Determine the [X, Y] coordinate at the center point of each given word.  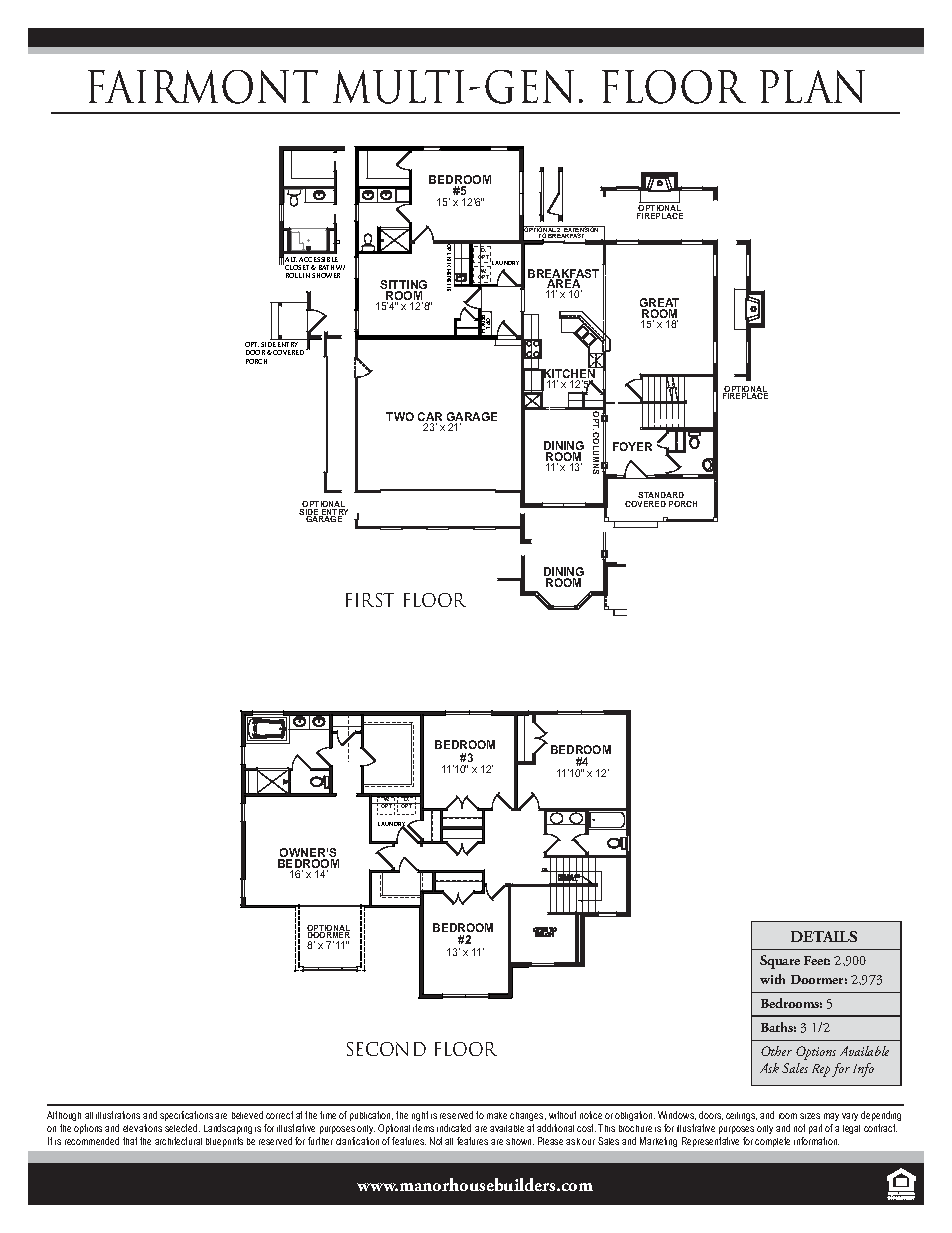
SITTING [403, 286]
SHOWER [326, 275]
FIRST [370, 600]
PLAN [812, 86]
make [497, 1115]
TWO [400, 416]
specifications [186, 1116]
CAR [430, 418]
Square [780, 962]
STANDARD [661, 495]
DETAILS [824, 936]
